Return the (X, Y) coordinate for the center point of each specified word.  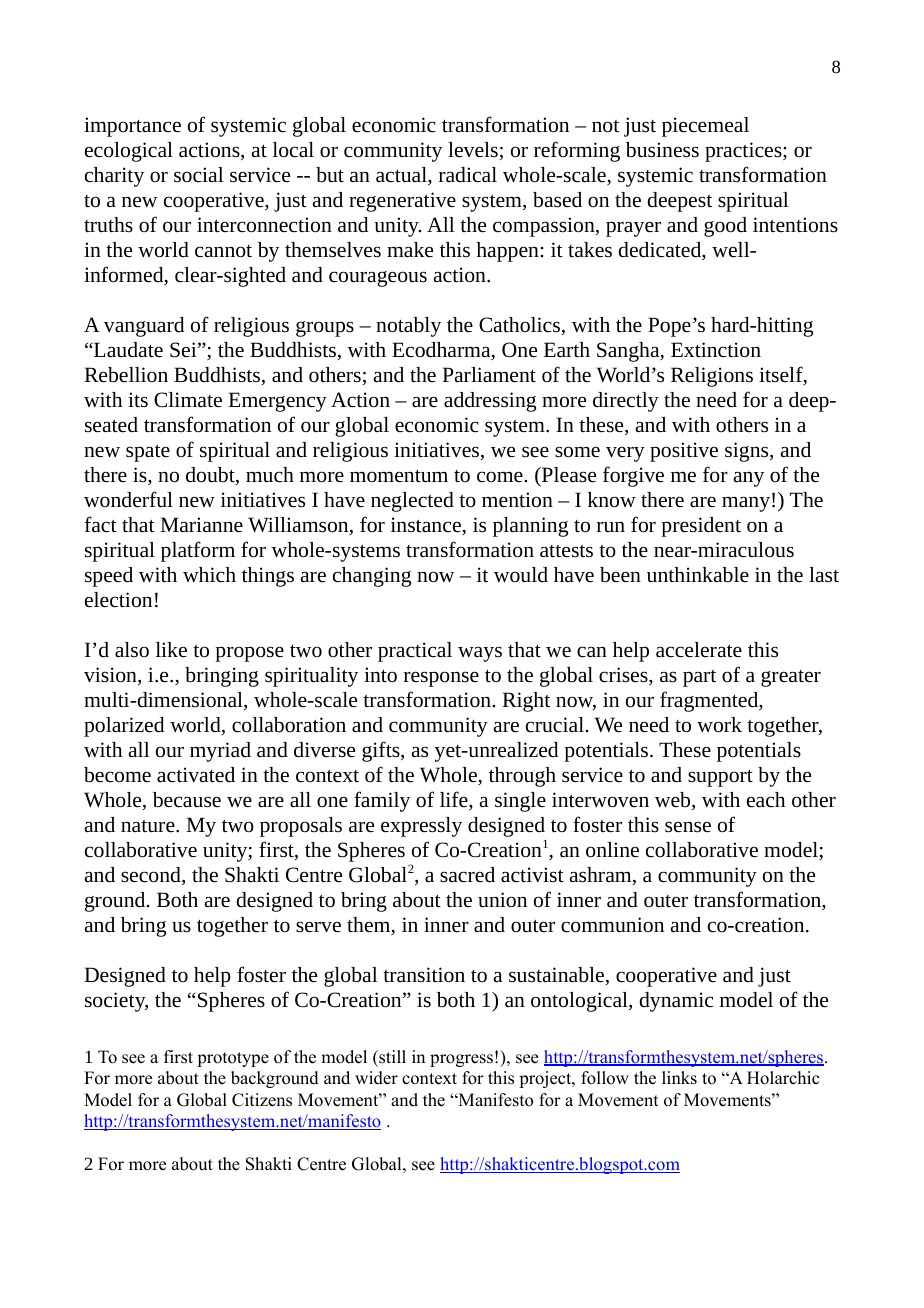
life (455, 800)
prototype (233, 1059)
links (679, 1078)
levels (474, 151)
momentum (399, 476)
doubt (211, 476)
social (198, 175)
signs (748, 452)
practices (744, 152)
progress (461, 1060)
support (720, 778)
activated (196, 775)
